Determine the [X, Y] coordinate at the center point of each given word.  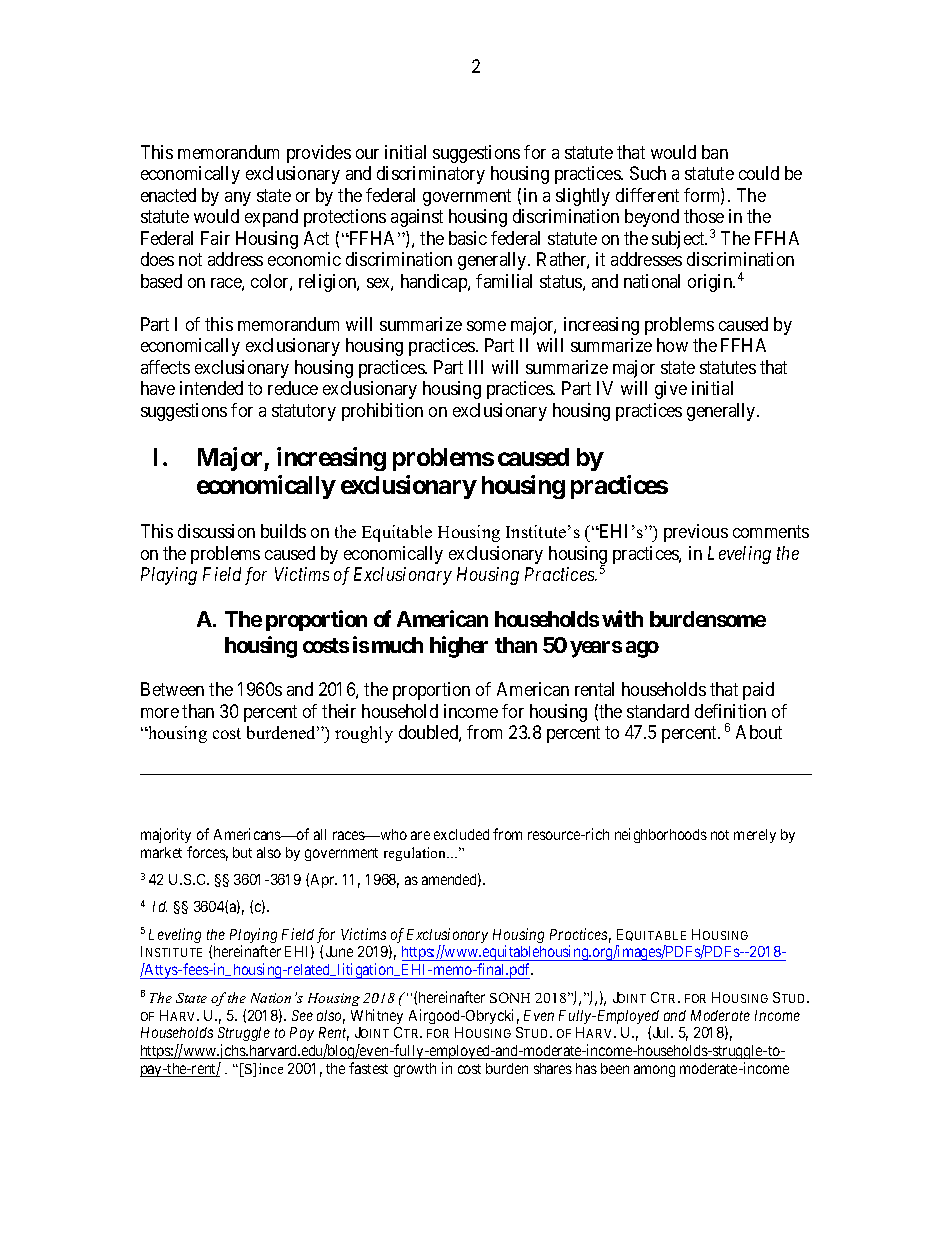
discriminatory [431, 175]
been [615, 1068]
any [238, 199]
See [302, 1015]
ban [715, 152]
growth [415, 1070]
